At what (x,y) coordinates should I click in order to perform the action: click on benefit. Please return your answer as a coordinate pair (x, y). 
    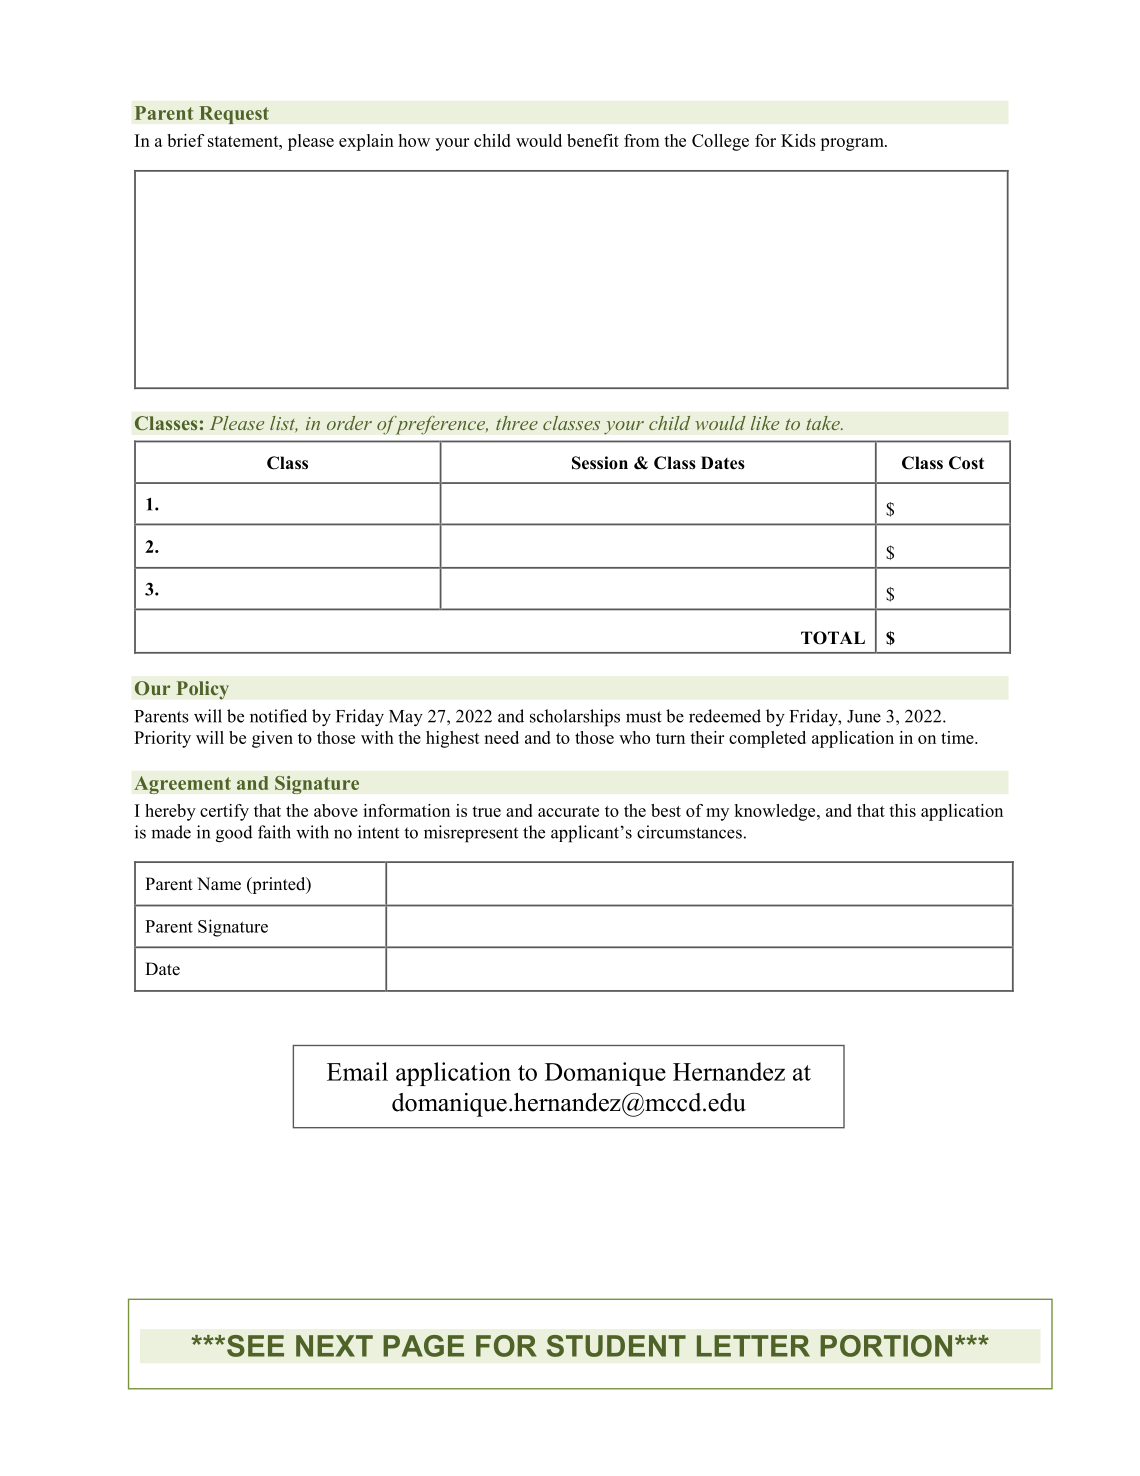
    Looking at the image, I should click on (593, 140).
